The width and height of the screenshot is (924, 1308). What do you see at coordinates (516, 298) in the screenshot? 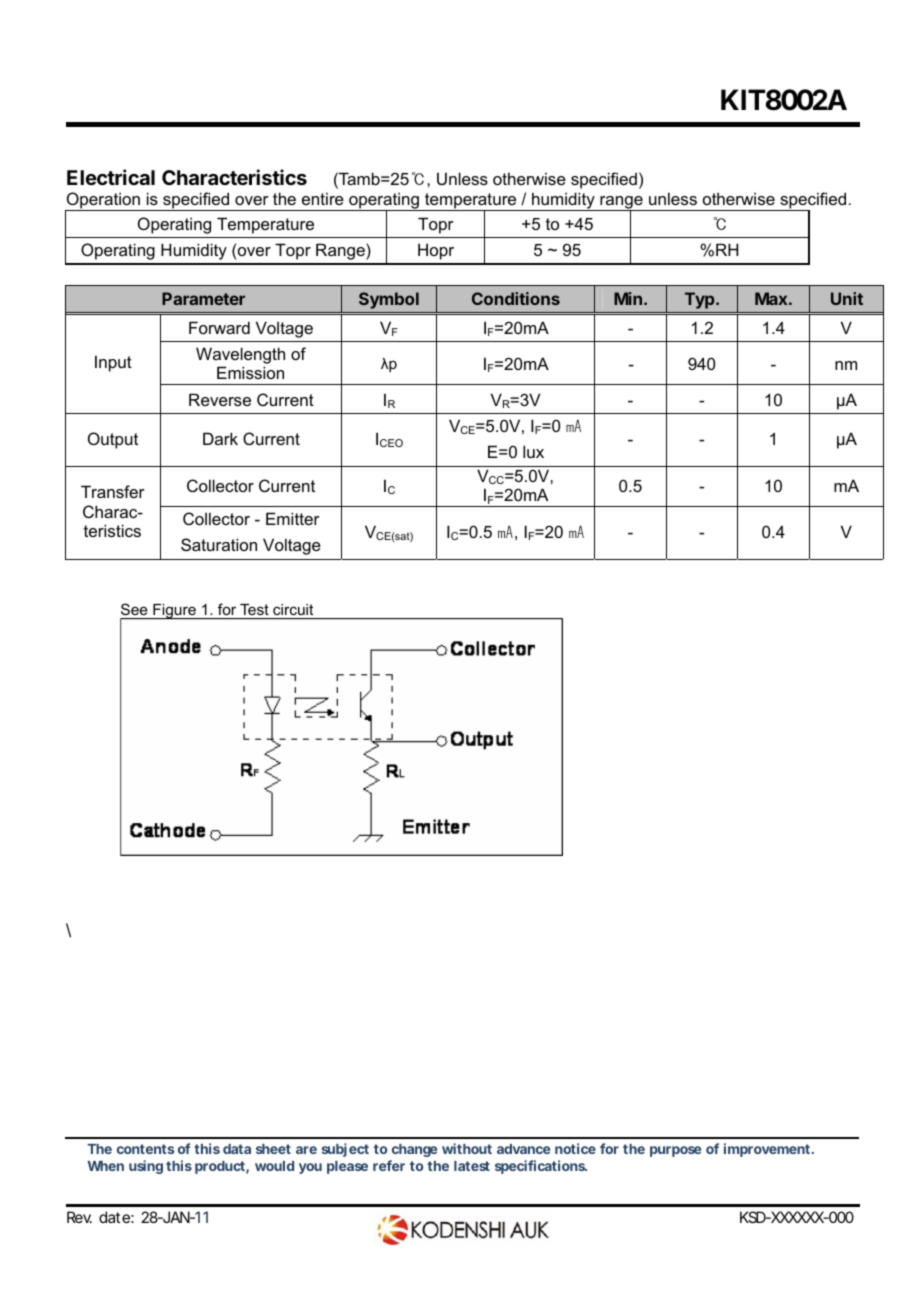
I see `Conditions` at bounding box center [516, 298].
